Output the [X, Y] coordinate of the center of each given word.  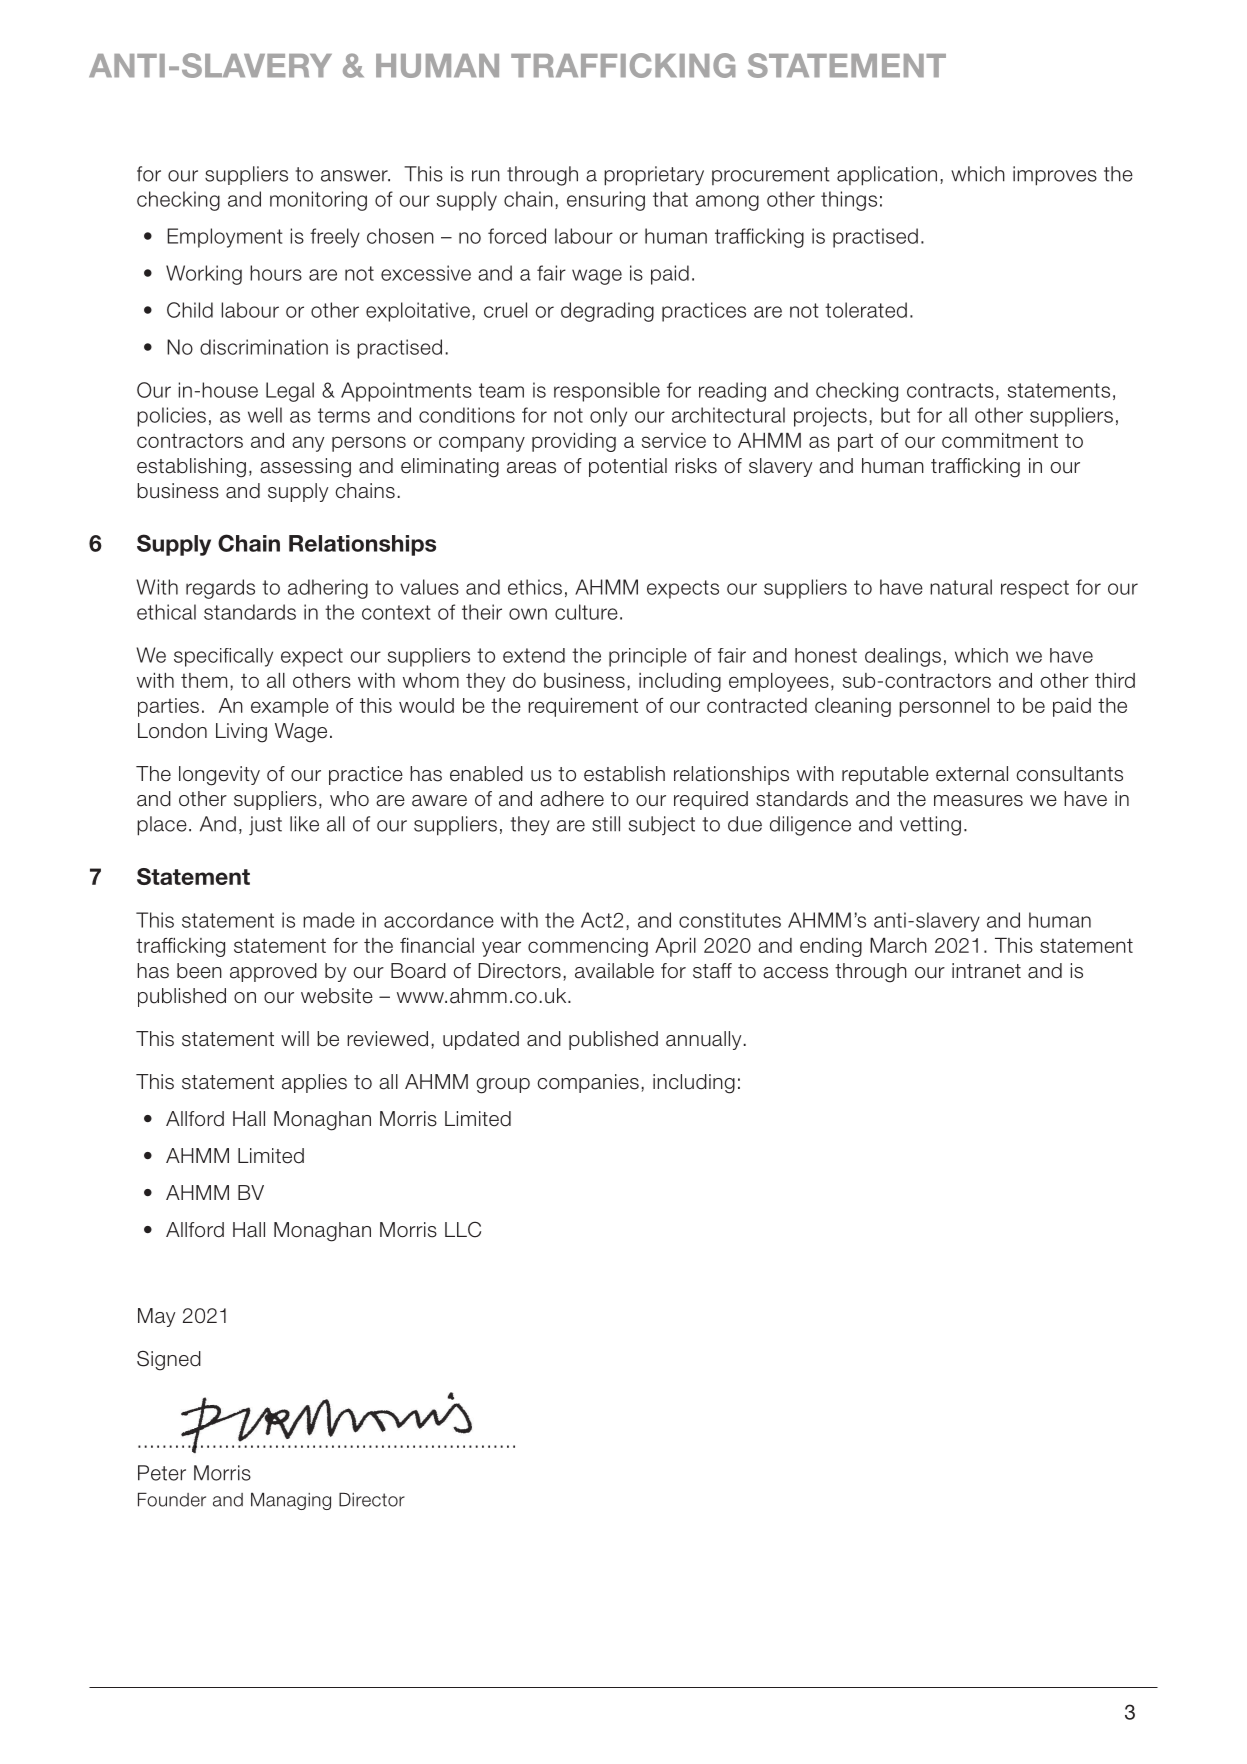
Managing [291, 1501]
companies [588, 1083]
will [295, 1038]
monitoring [318, 201]
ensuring [606, 201]
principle [648, 657]
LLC [463, 1230]
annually [703, 1040]
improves [1055, 176]
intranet [986, 971]
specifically [223, 657]
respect [1035, 589]
